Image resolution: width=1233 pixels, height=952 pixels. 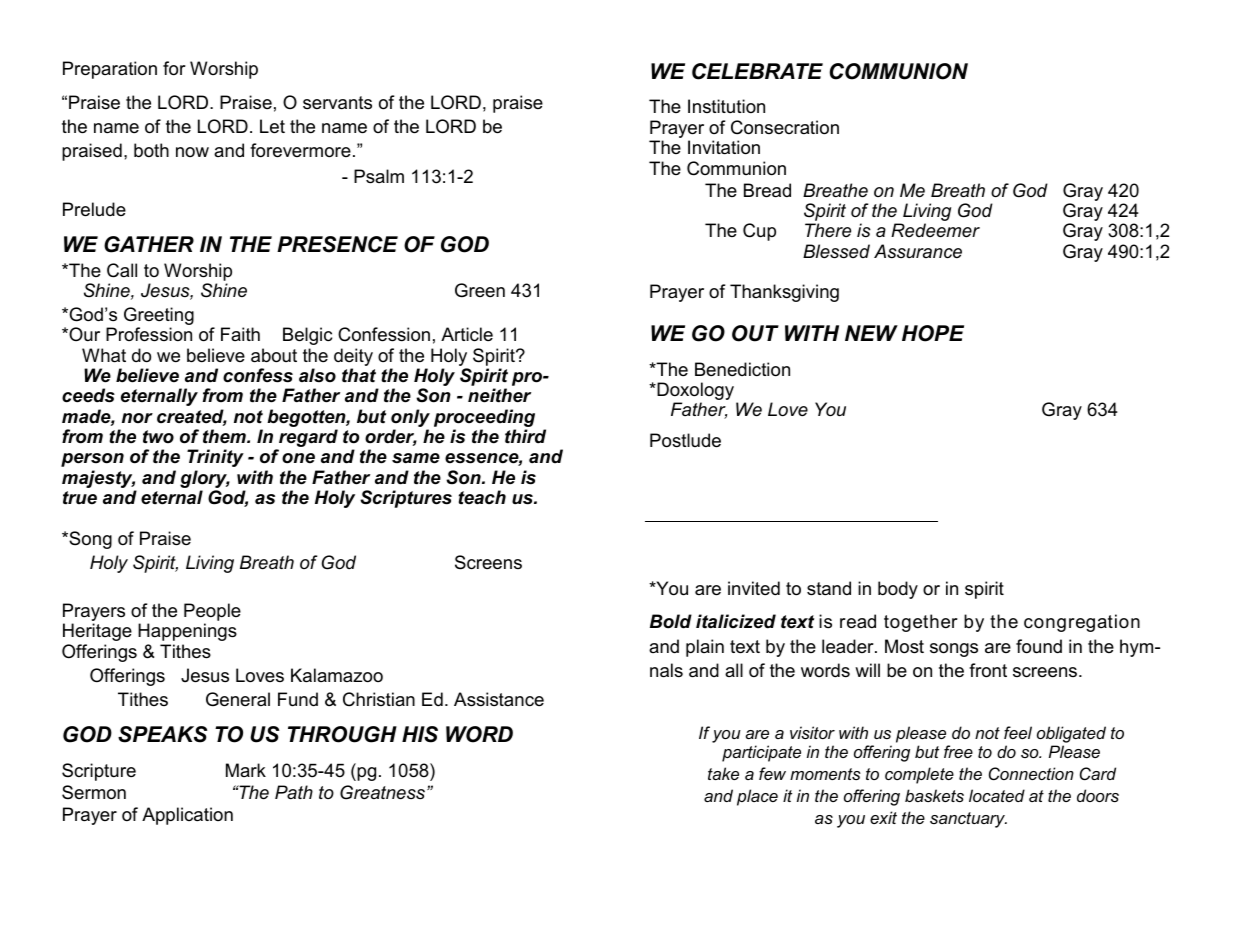 What do you see at coordinates (933, 333) in the screenshot?
I see `HOPE` at bounding box center [933, 333].
